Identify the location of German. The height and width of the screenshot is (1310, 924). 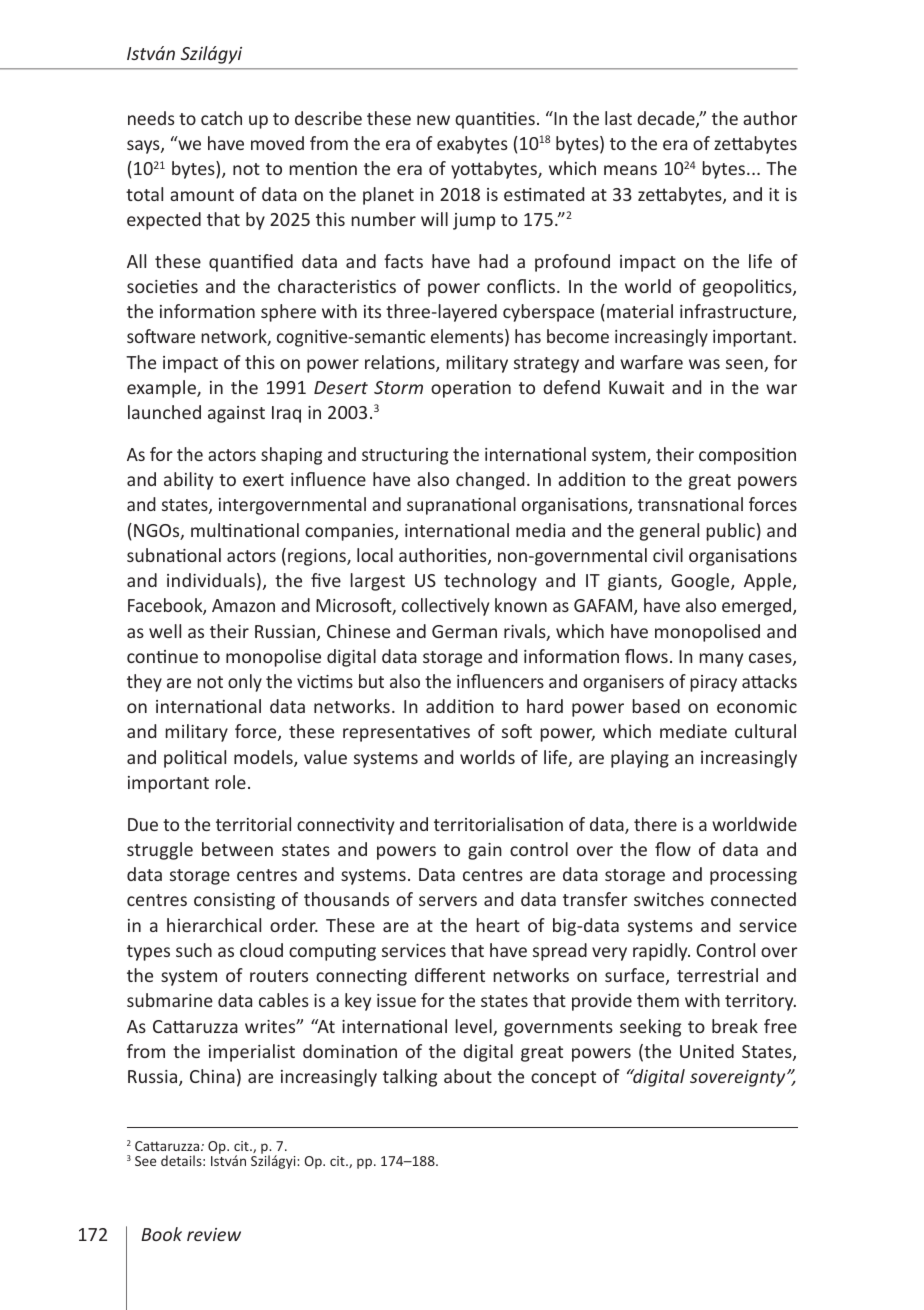
(464, 631).
